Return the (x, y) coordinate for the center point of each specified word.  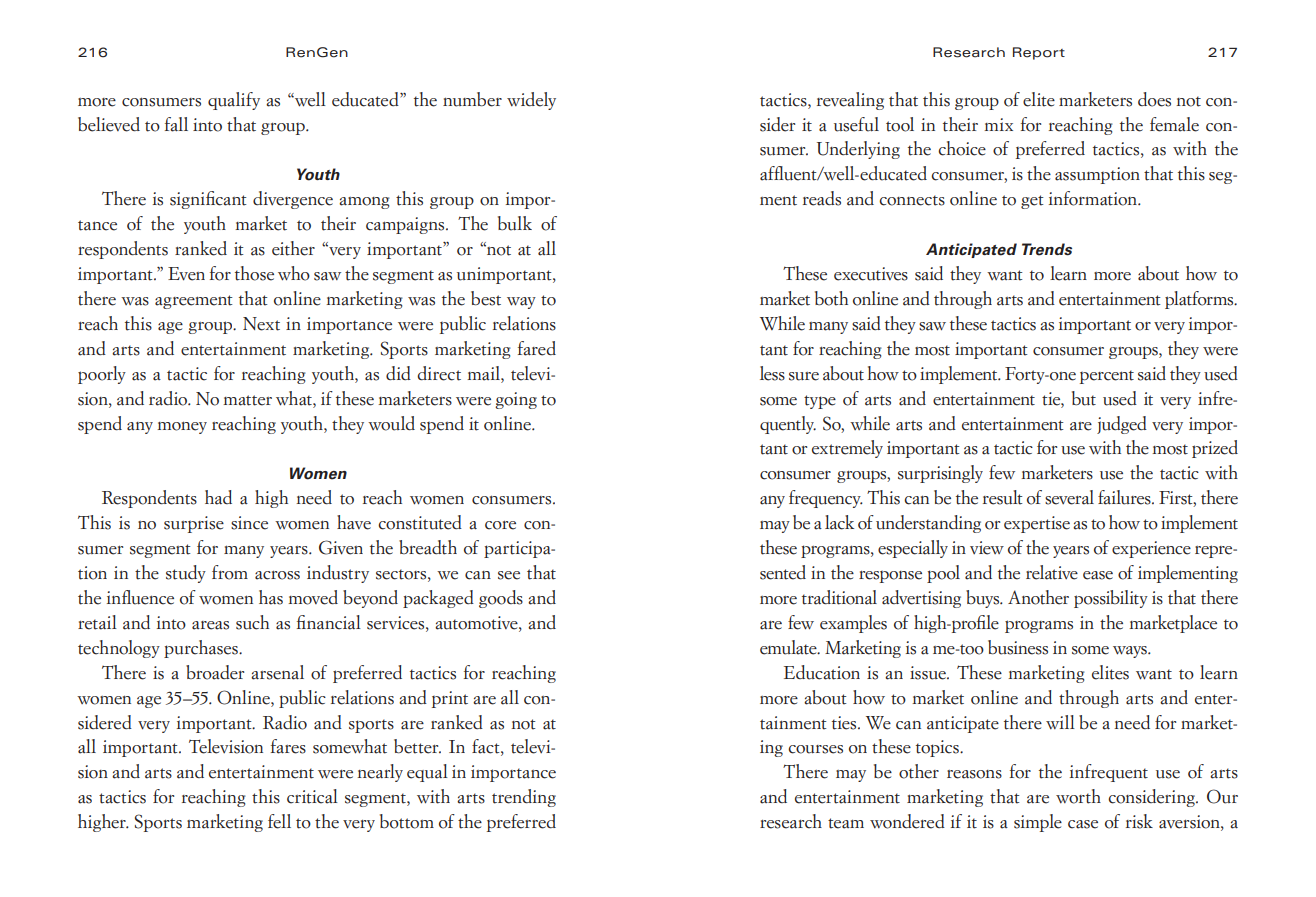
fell (279, 821)
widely (531, 101)
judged (1122, 425)
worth (1078, 796)
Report (1039, 53)
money (182, 427)
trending (524, 798)
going (516, 400)
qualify (234, 101)
